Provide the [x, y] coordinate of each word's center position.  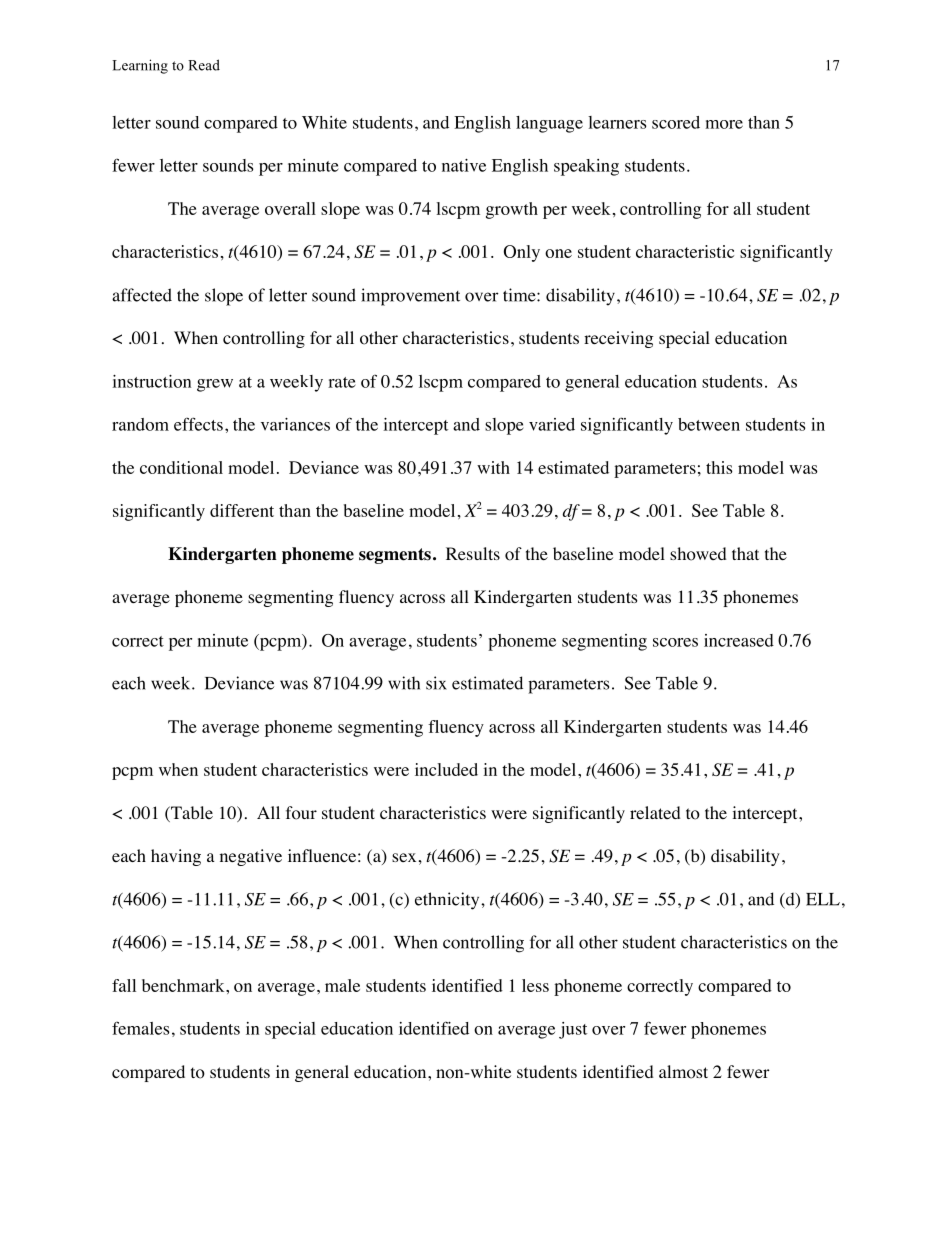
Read [204, 65]
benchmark [184, 985]
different [242, 510]
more [724, 124]
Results [473, 553]
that [745, 553]
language [549, 124]
